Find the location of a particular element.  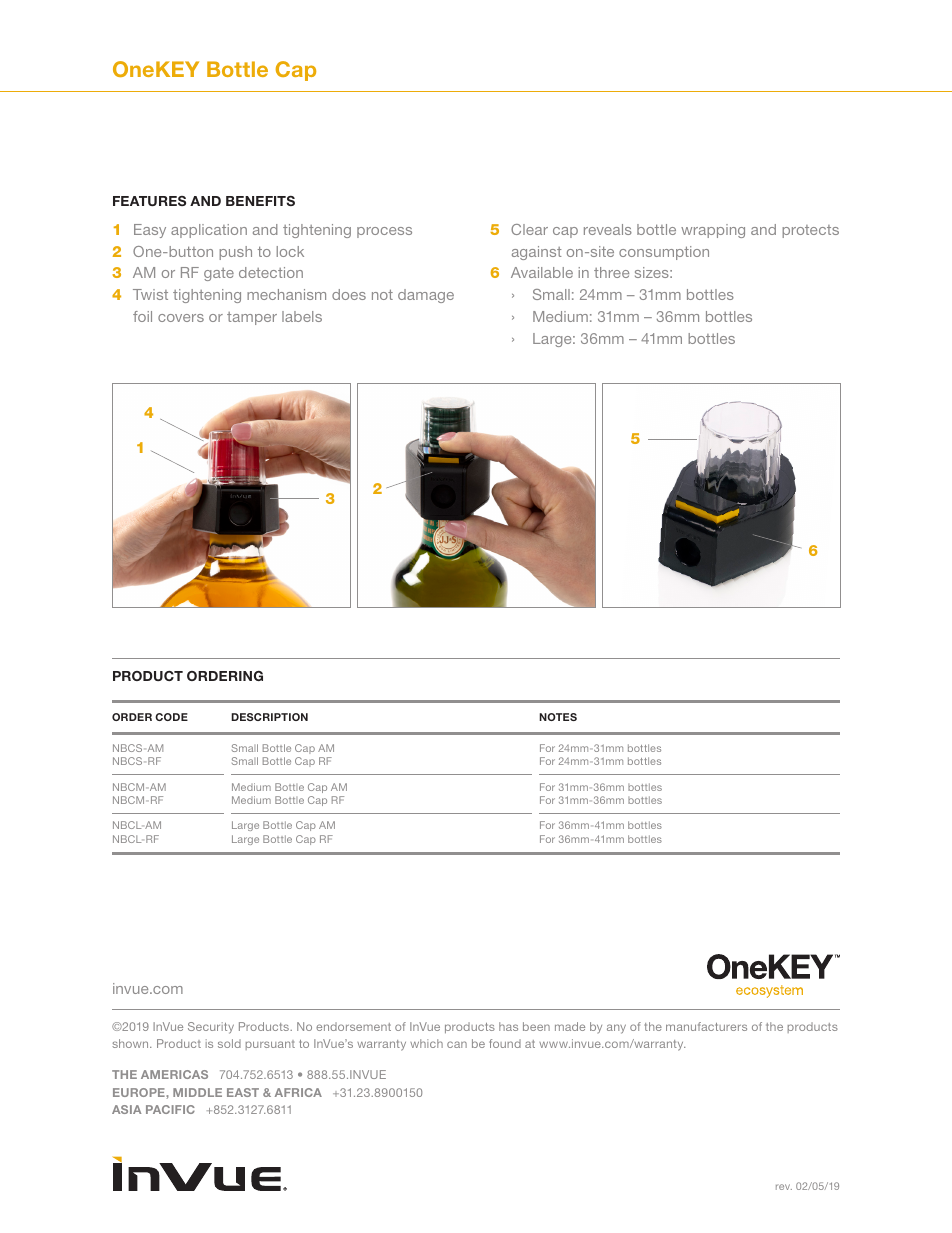

Clear is located at coordinates (529, 229).
